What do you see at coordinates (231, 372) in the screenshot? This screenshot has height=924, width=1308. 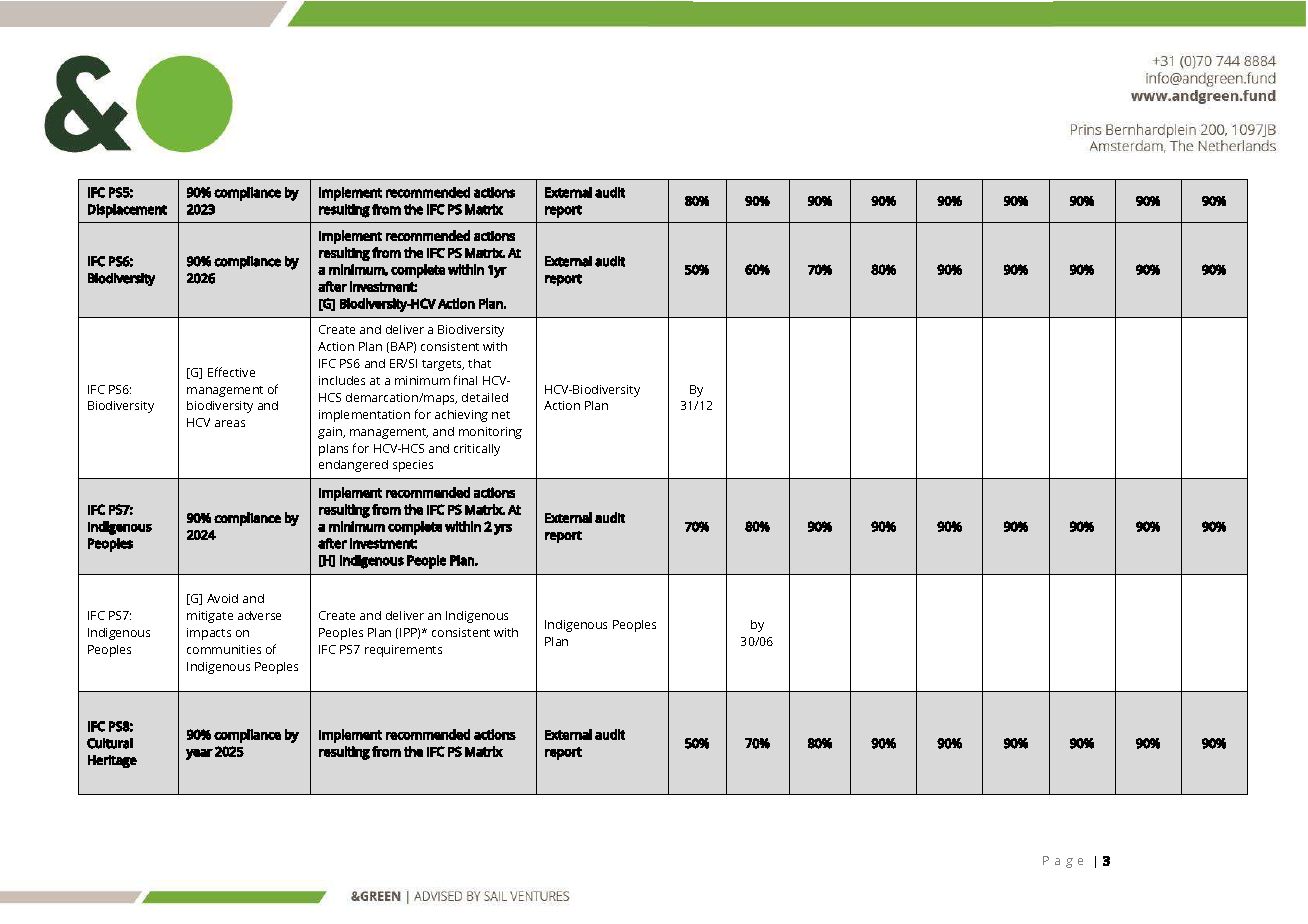 I see `Effective` at bounding box center [231, 372].
